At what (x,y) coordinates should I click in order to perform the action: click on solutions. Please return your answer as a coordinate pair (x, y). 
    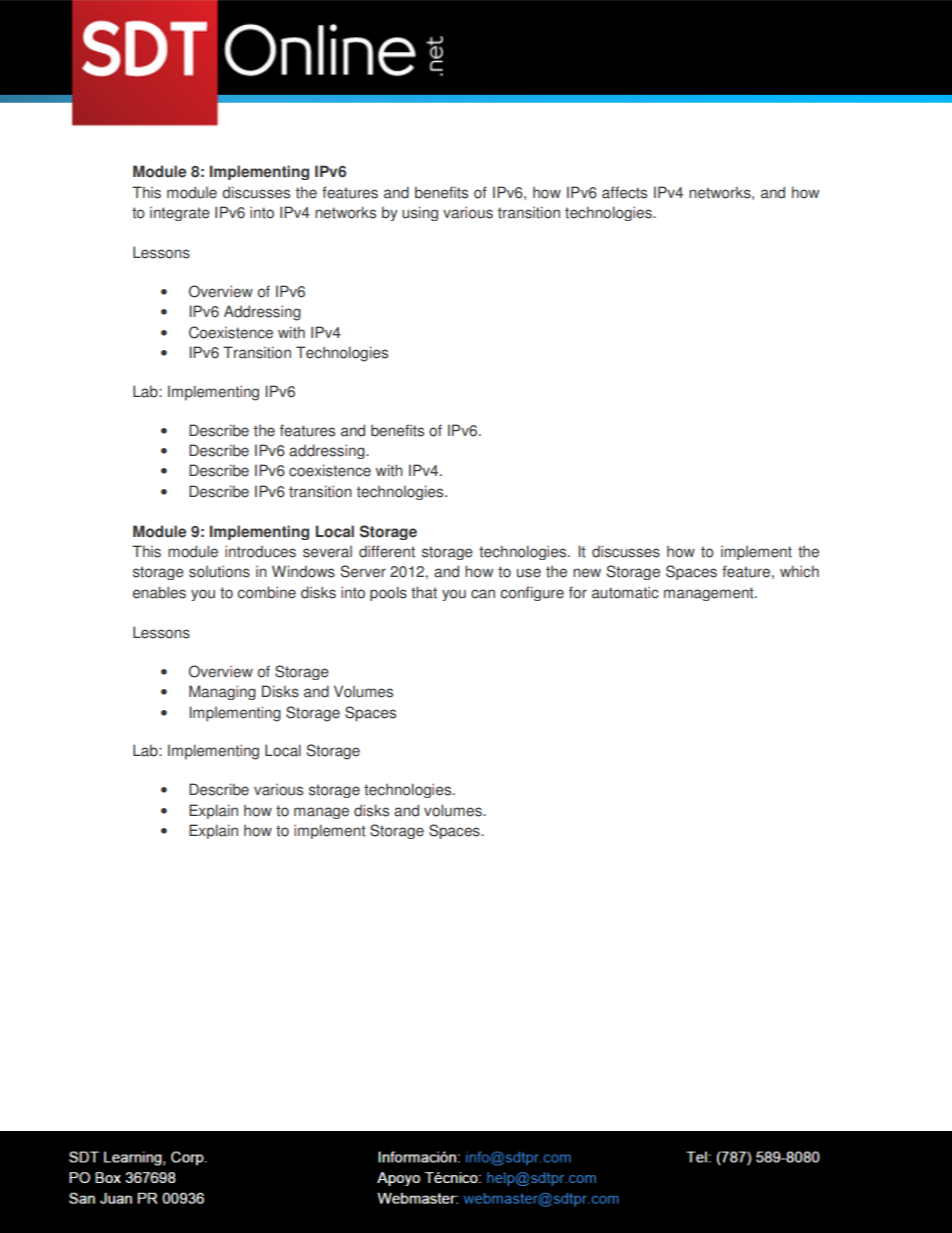
    Looking at the image, I should click on (219, 571).
